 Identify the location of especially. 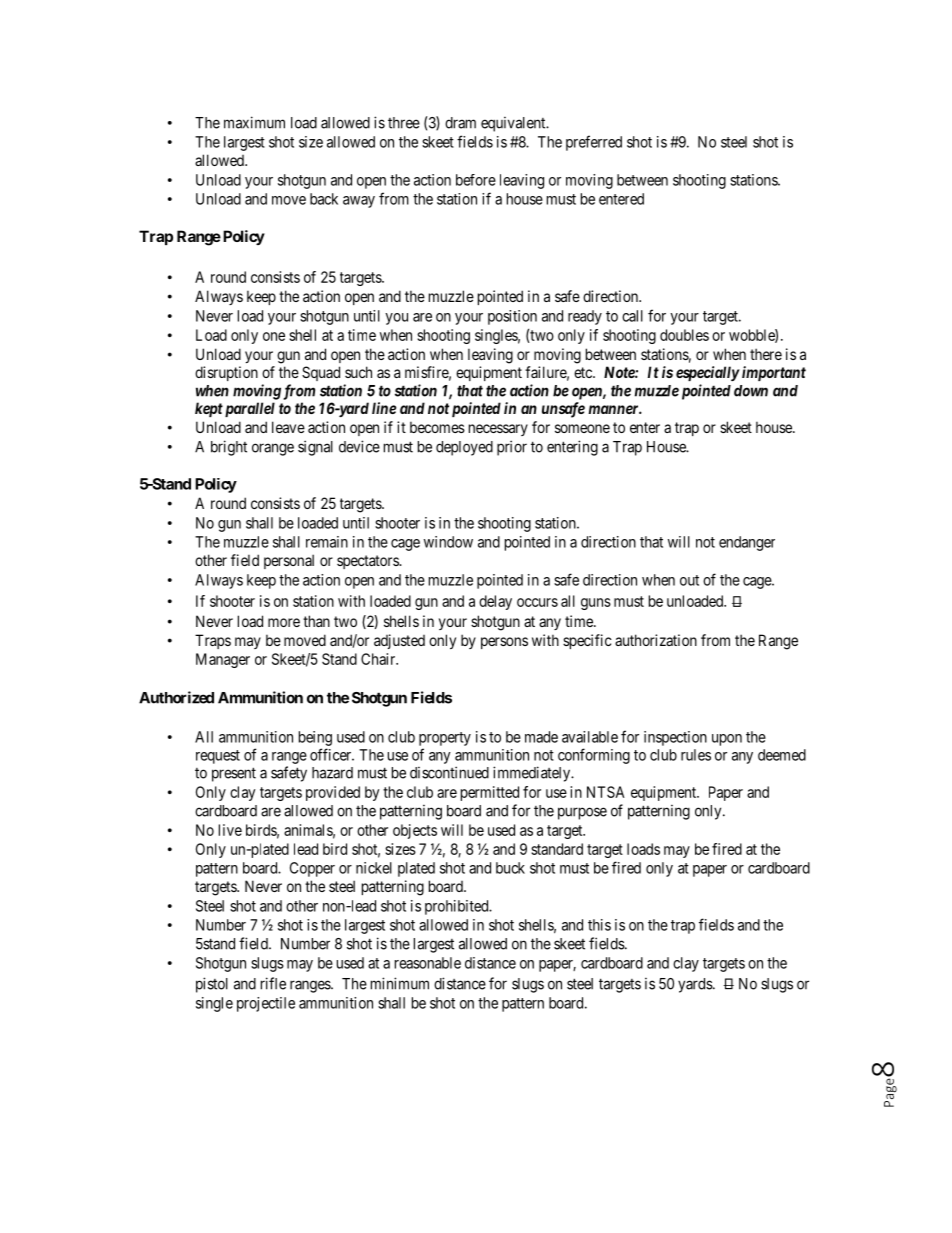
(708, 373).
